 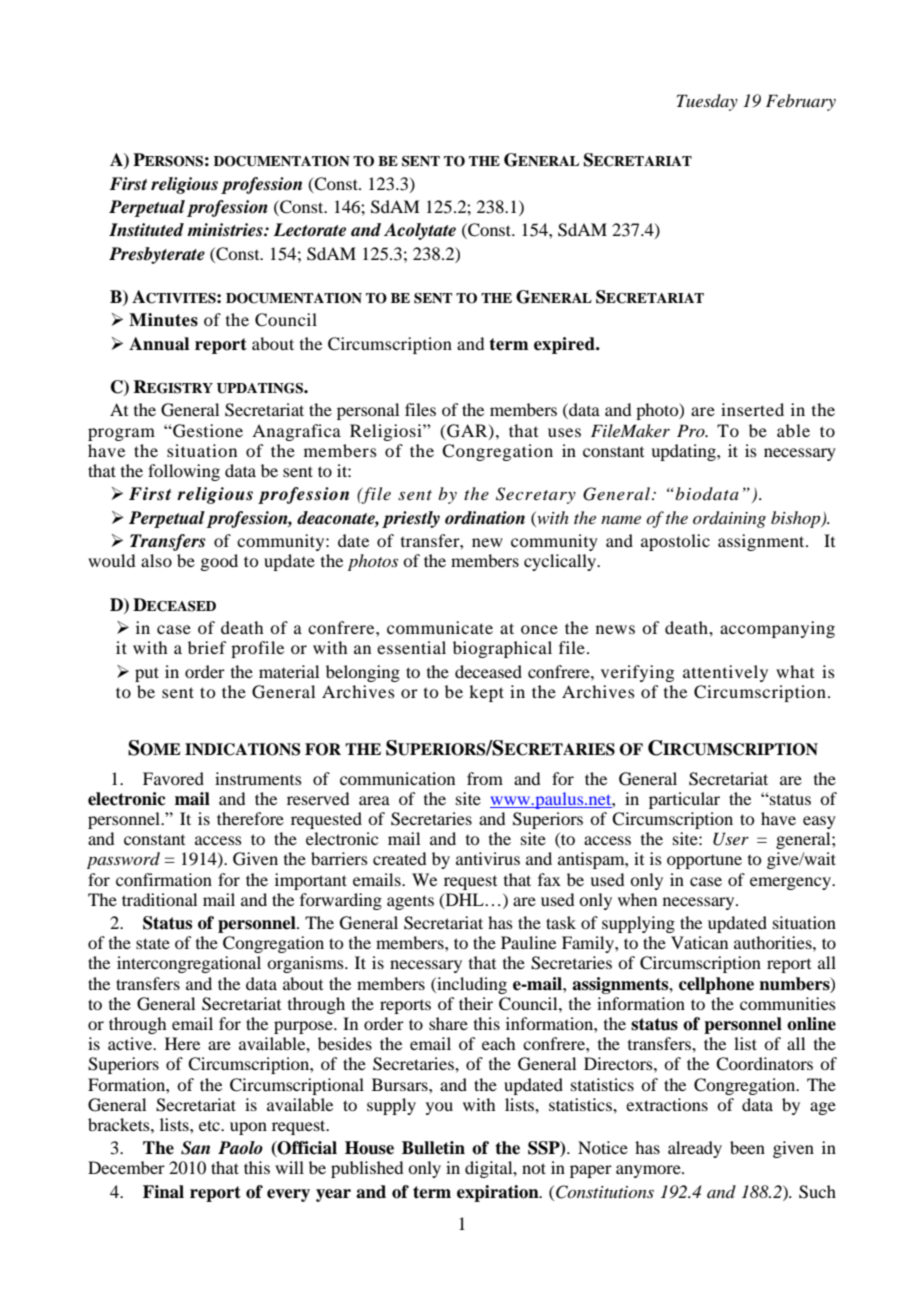 What do you see at coordinates (725, 673) in the screenshot?
I see `attentively` at bounding box center [725, 673].
